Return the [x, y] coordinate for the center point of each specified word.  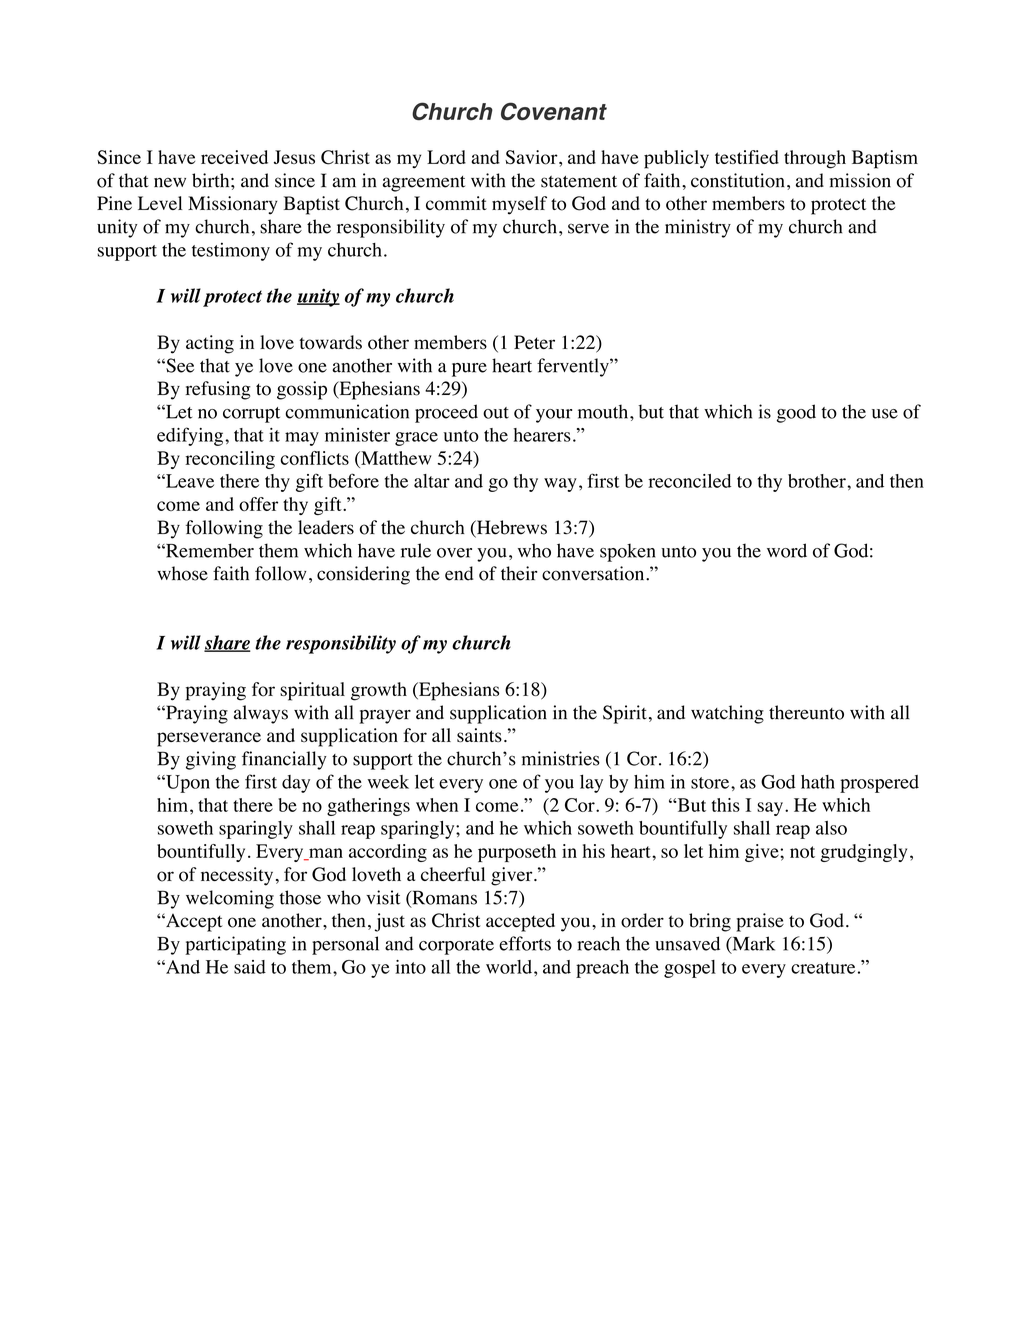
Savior [532, 157]
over [454, 553]
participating [235, 945]
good [796, 413]
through [815, 159]
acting [210, 344]
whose [182, 573]
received [234, 157]
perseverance [209, 739]
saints [479, 735]
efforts [525, 943]
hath [818, 782]
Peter [534, 342]
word [787, 550]
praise [760, 922]
